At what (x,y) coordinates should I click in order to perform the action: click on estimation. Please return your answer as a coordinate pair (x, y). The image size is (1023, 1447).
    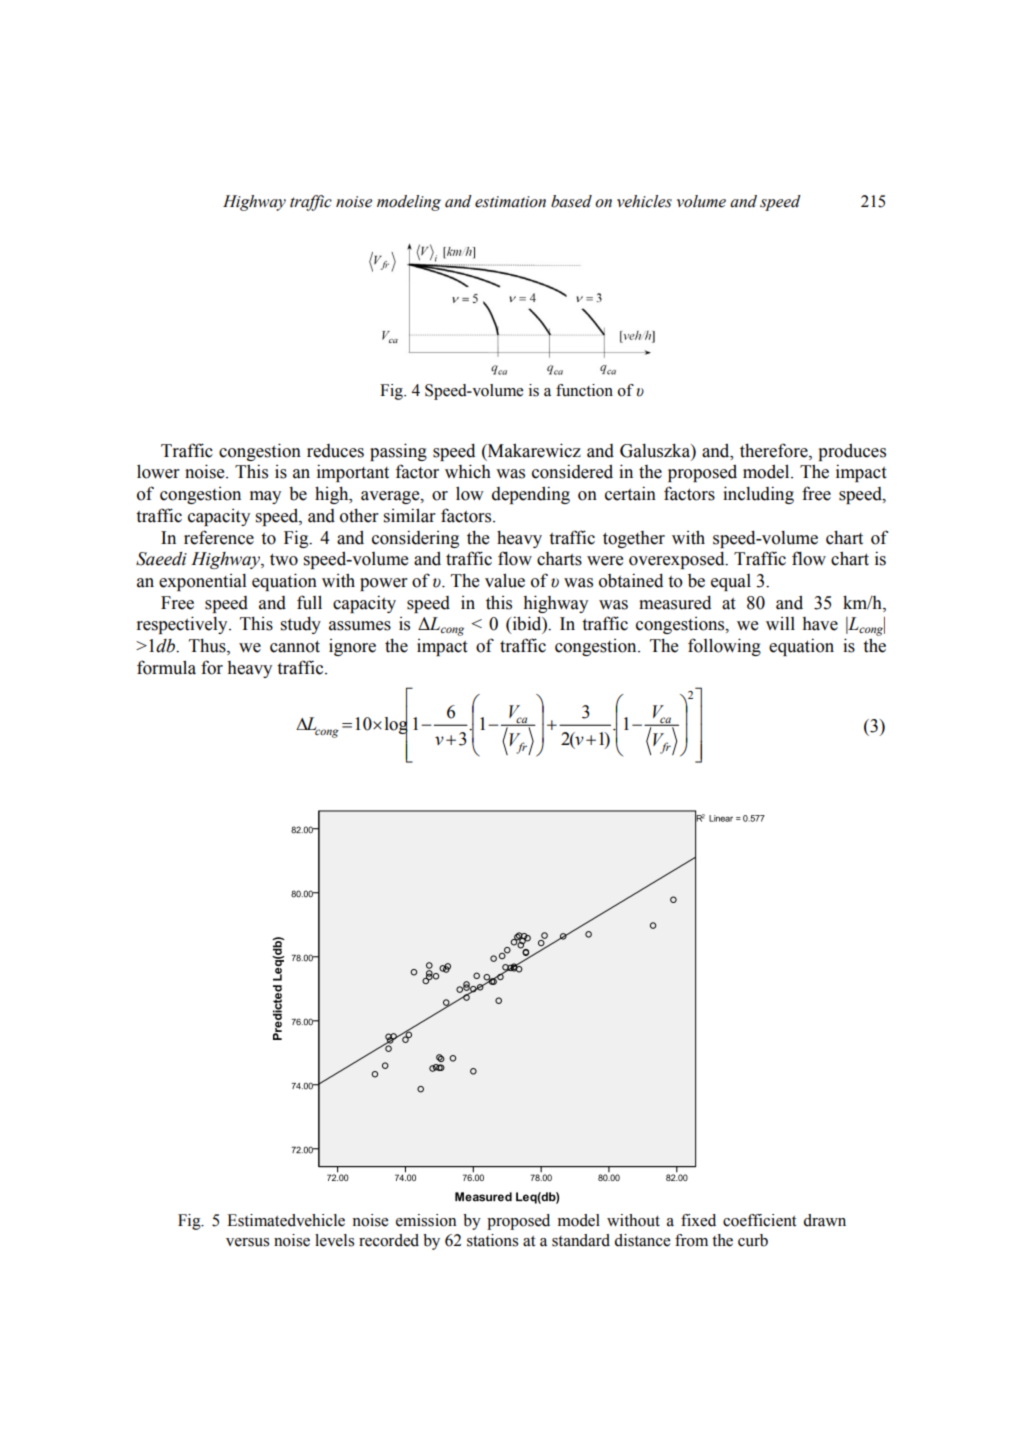
    Looking at the image, I should click on (510, 202).
